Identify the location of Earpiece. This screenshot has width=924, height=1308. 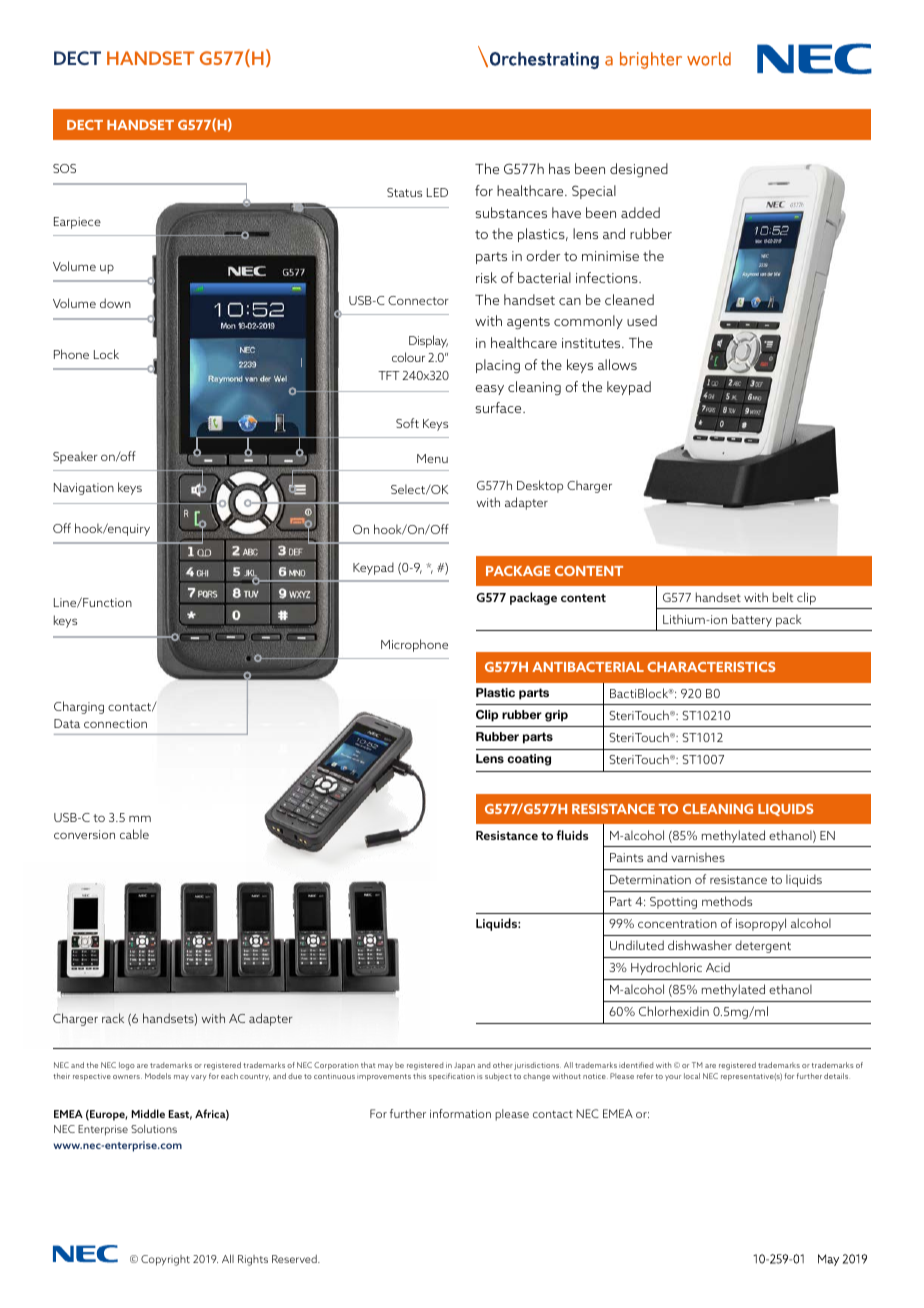
(77, 223).
